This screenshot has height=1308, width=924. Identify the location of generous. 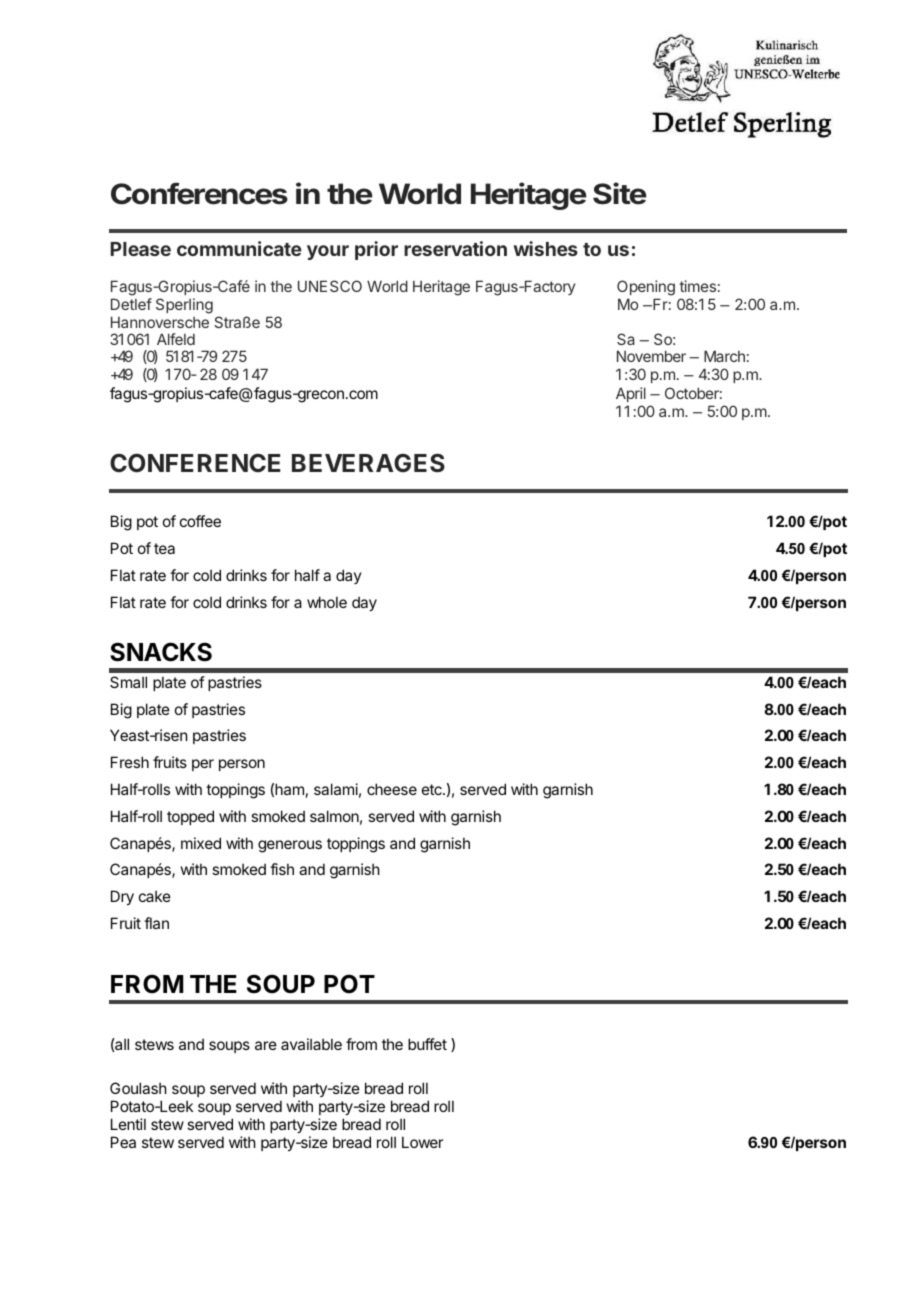
(290, 846).
